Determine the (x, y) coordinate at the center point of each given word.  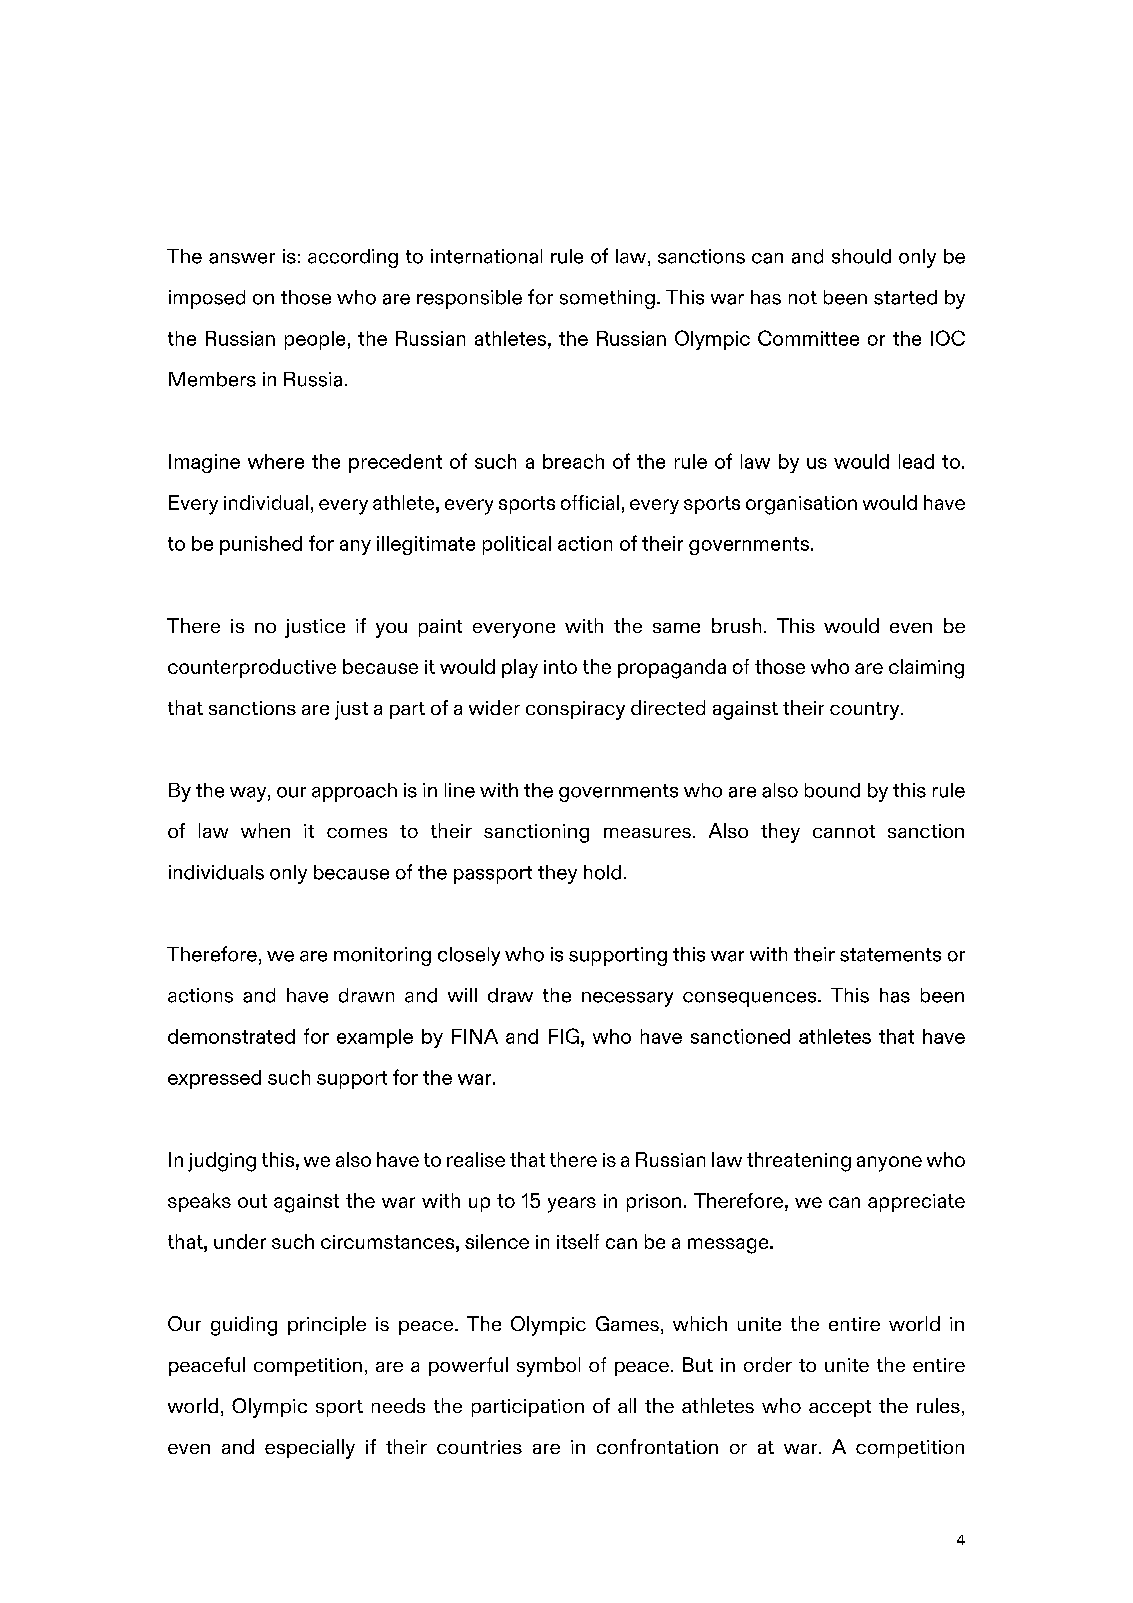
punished (261, 545)
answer (242, 258)
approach (354, 792)
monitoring (382, 956)
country (866, 711)
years (572, 1205)
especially (310, 1449)
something (607, 299)
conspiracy (575, 710)
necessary (627, 999)
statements (890, 955)
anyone (889, 1164)
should (861, 256)
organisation (801, 505)
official (590, 502)
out (252, 1201)
